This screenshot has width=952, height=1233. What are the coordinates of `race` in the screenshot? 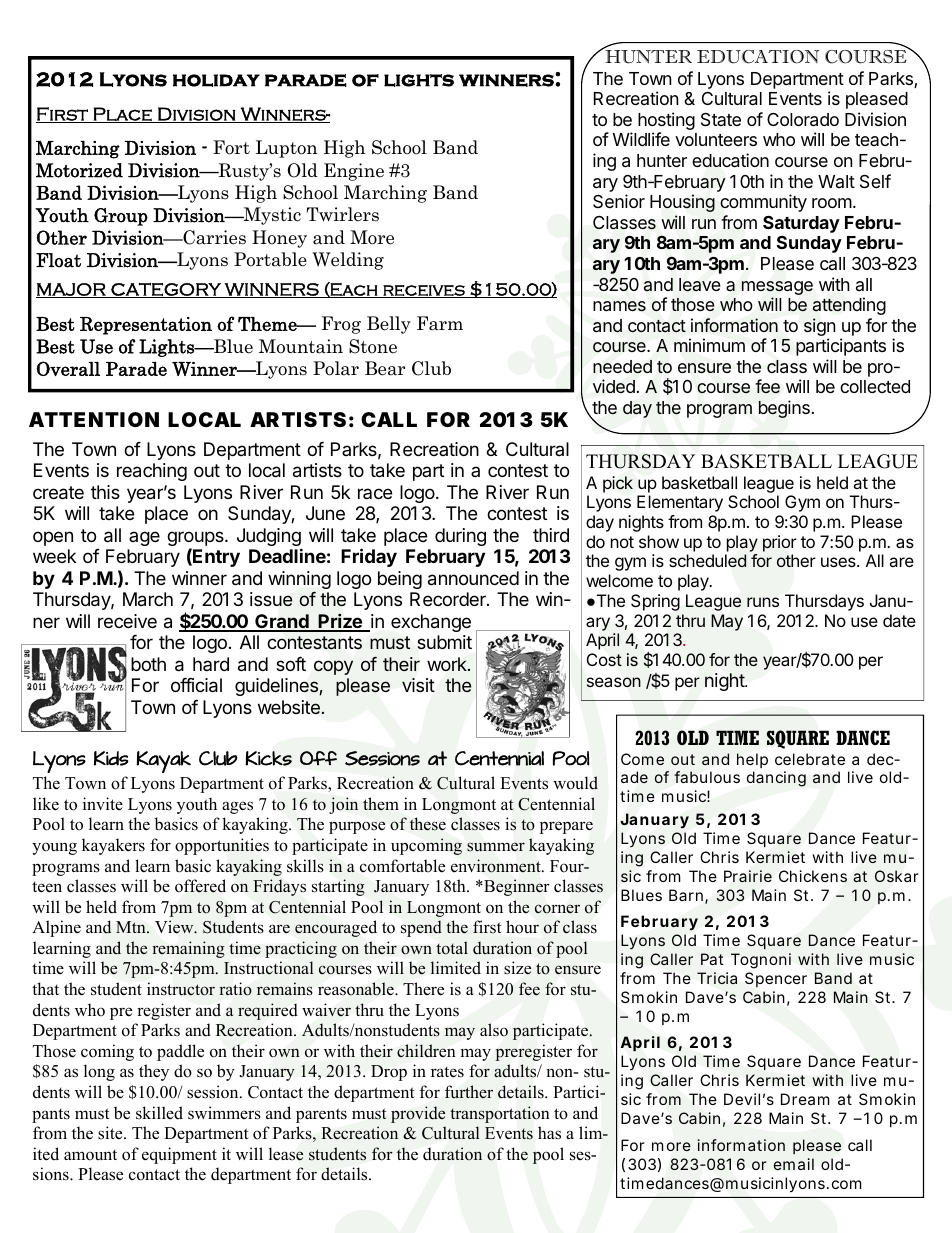 It's located at (375, 493).
